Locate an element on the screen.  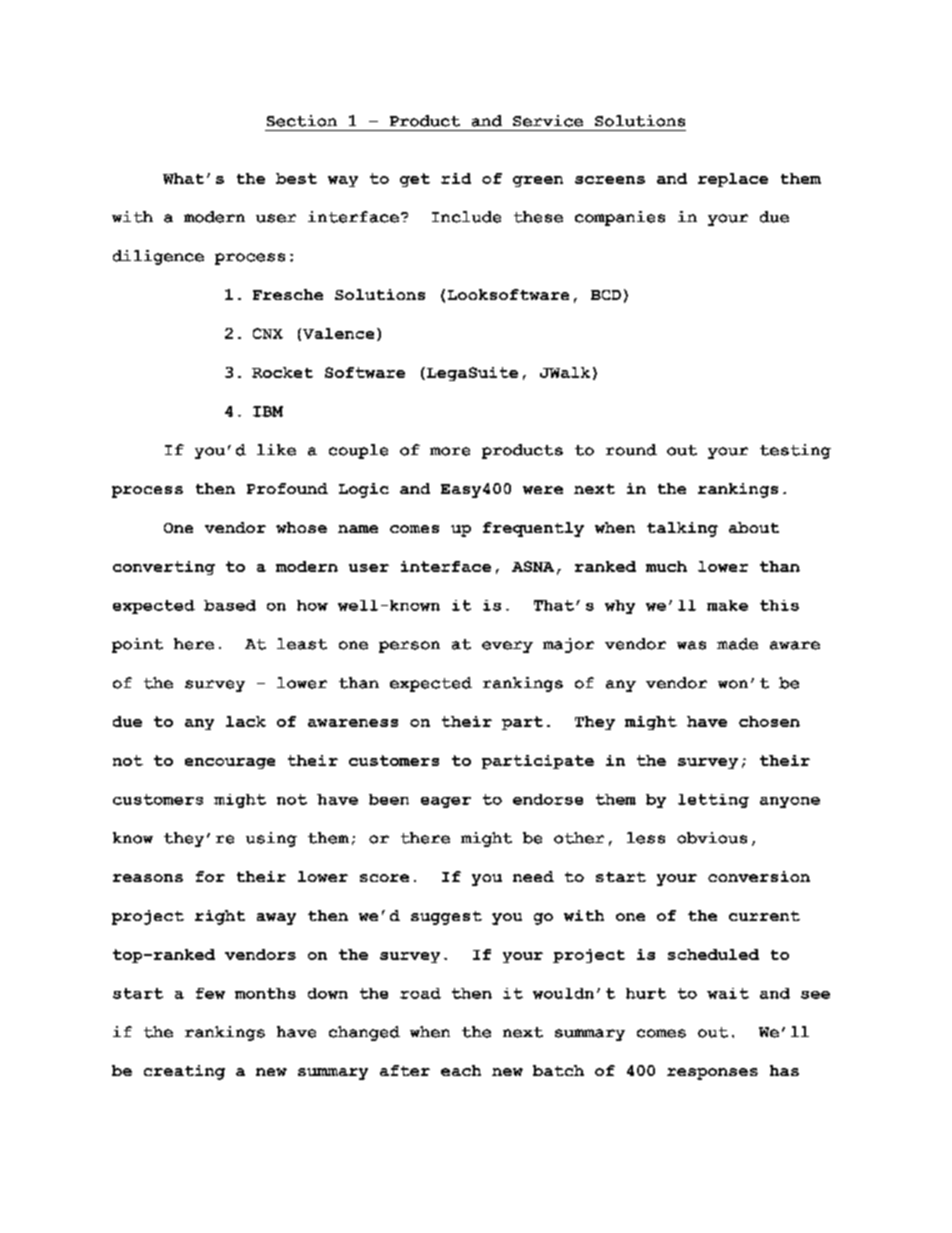
eager is located at coordinates (446, 802).
